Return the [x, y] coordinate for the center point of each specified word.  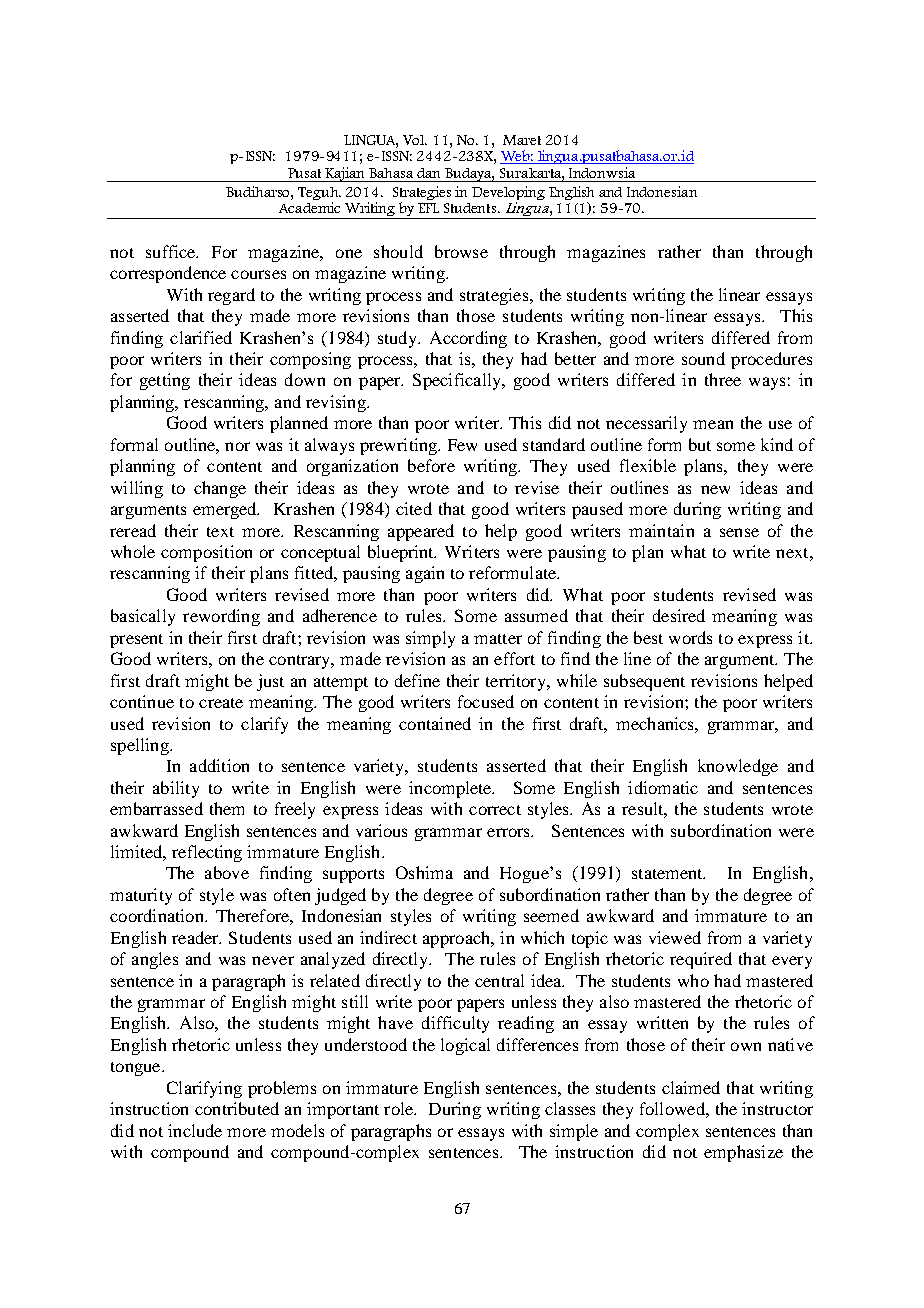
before [431, 465]
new [715, 489]
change [220, 489]
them [227, 808]
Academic [309, 207]
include [195, 1130]
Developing [508, 194]
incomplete [451, 789]
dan [428, 173]
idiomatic [663, 787]
